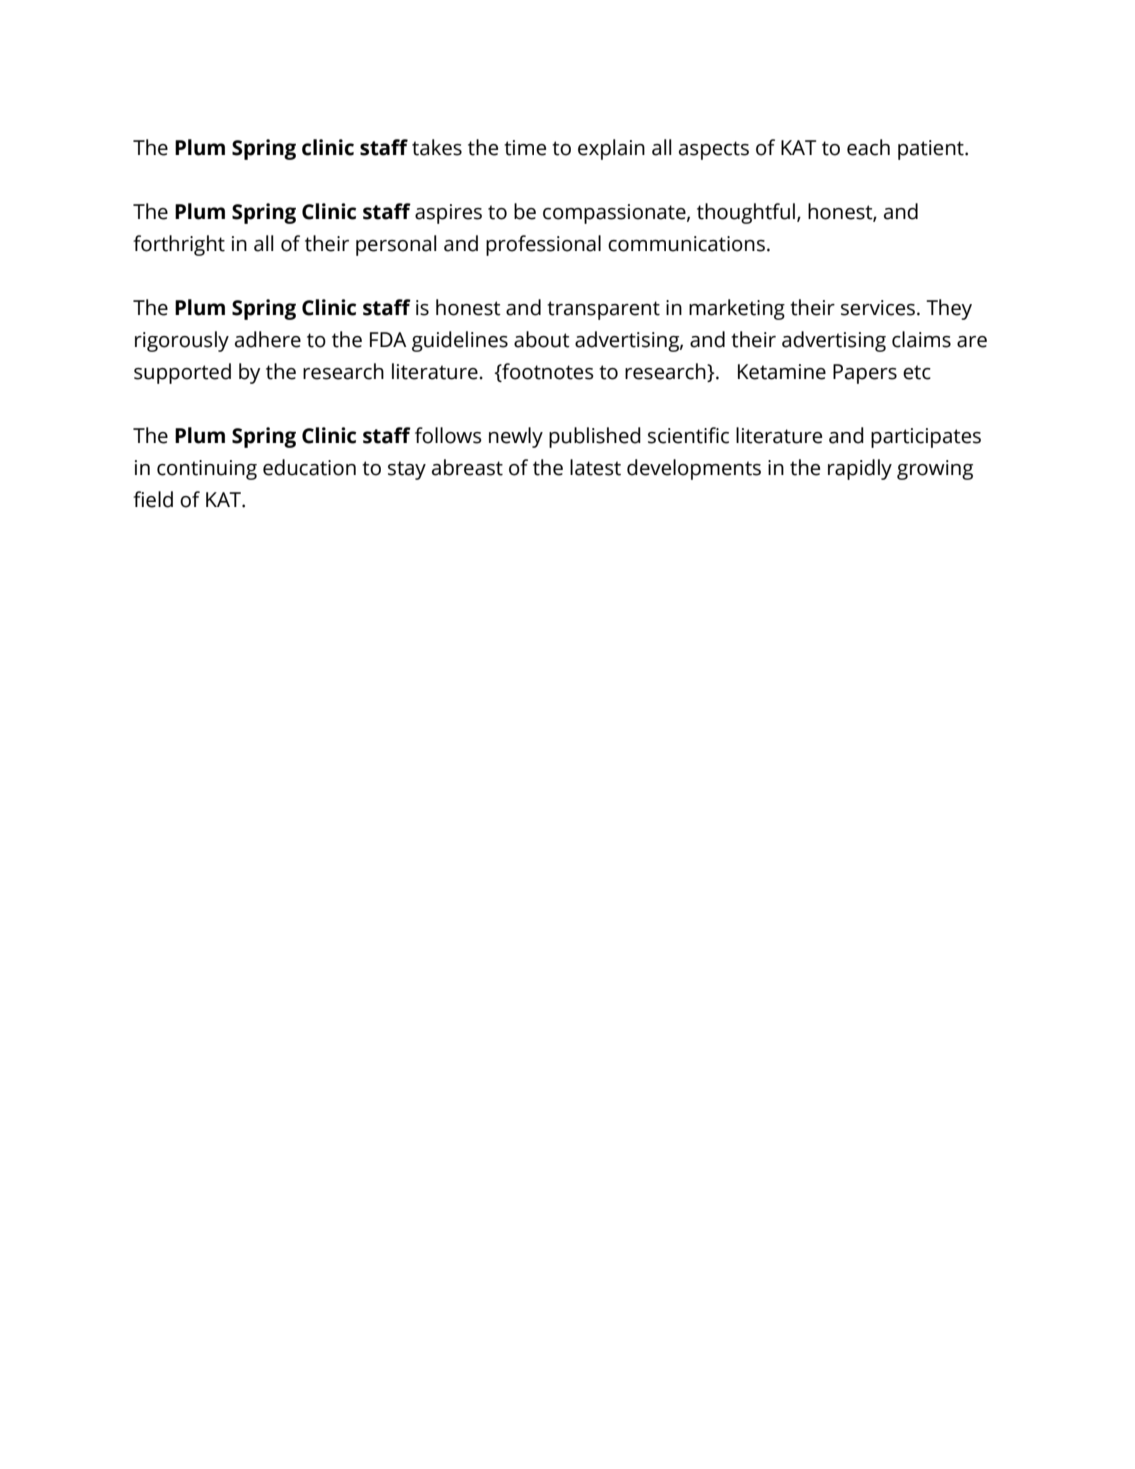  What do you see at coordinates (179, 245) in the page?
I see `forthright` at bounding box center [179, 245].
